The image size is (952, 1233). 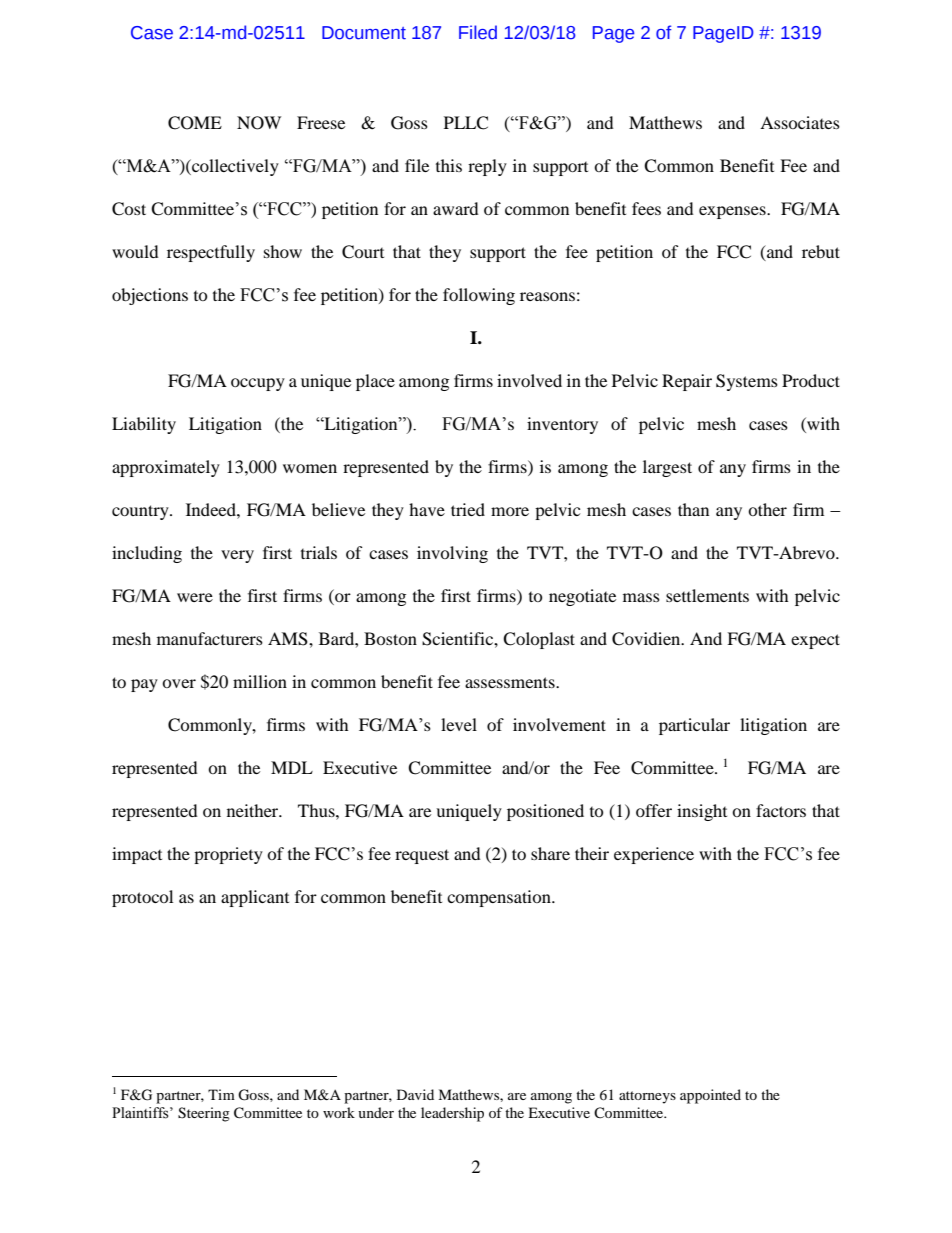 I want to click on Tim, so click(x=221, y=1094).
